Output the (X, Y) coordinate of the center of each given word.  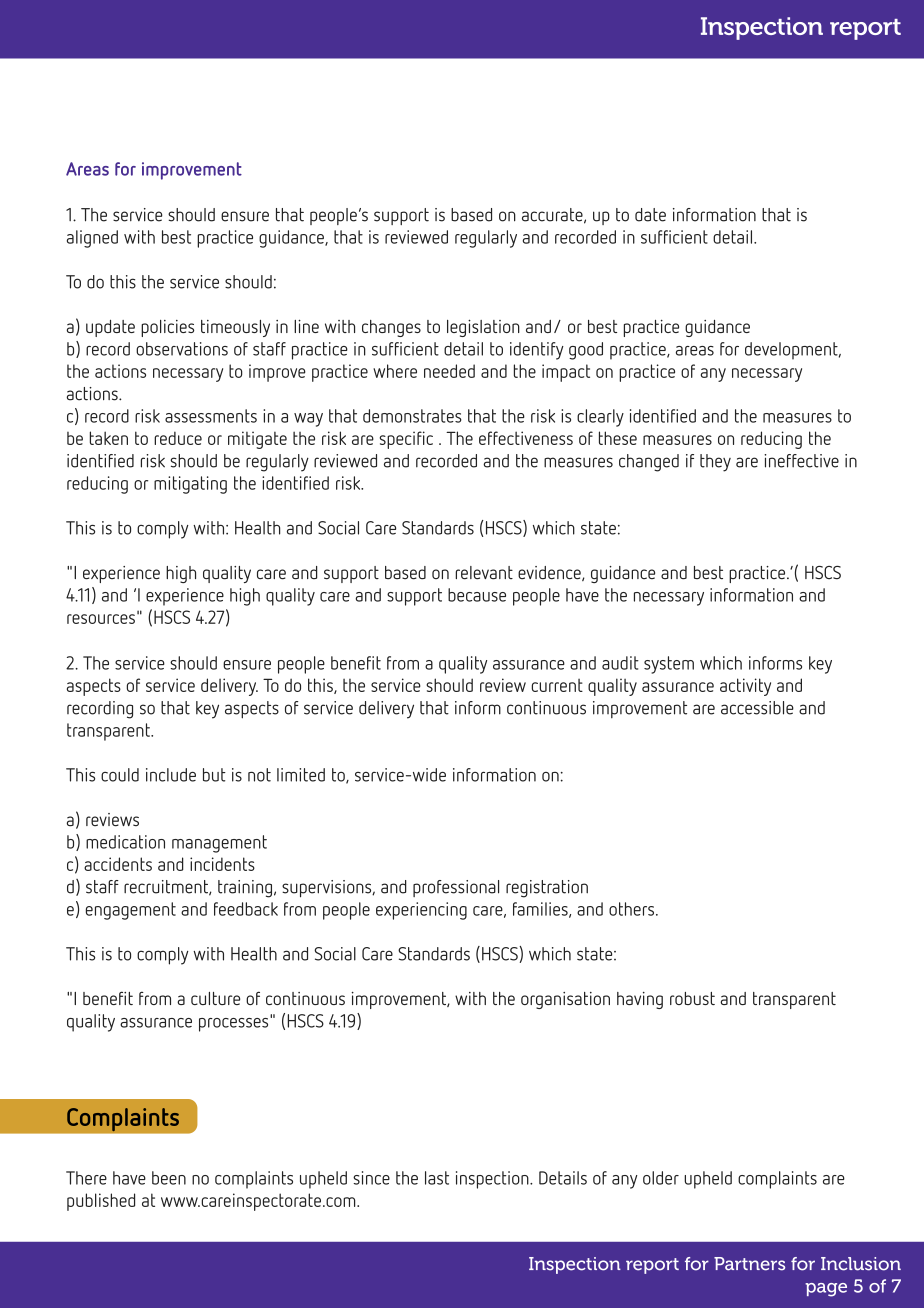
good (586, 351)
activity (745, 687)
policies (167, 328)
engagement (131, 911)
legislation (483, 328)
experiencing (421, 911)
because (477, 595)
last (437, 1178)
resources (101, 619)
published (101, 1202)
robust (692, 998)
